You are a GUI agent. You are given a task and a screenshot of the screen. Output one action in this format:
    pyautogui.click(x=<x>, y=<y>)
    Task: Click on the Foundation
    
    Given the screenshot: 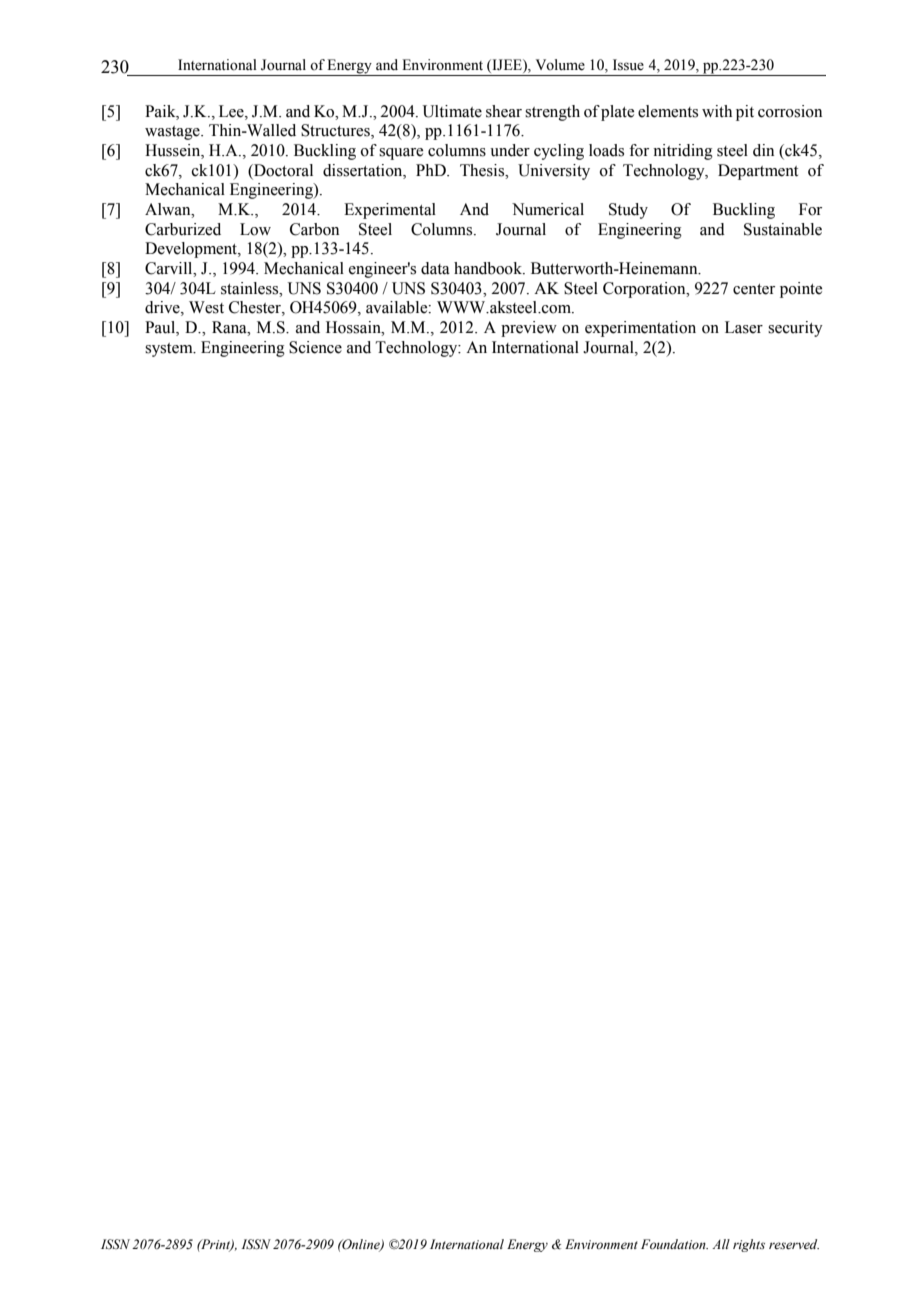 What is the action you would take?
    pyautogui.click(x=674, y=1244)
